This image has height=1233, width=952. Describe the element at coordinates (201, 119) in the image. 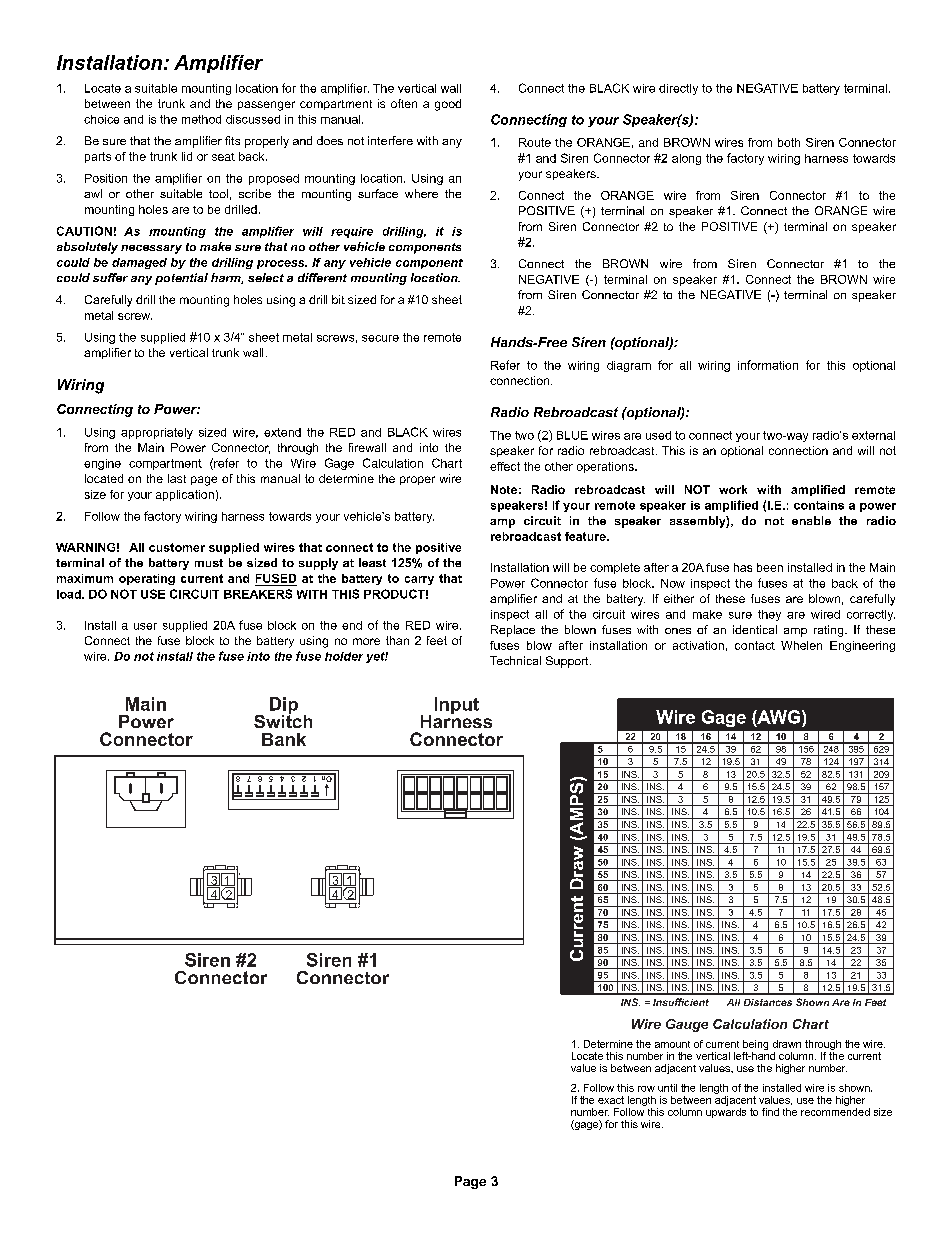

I see `method` at that location.
